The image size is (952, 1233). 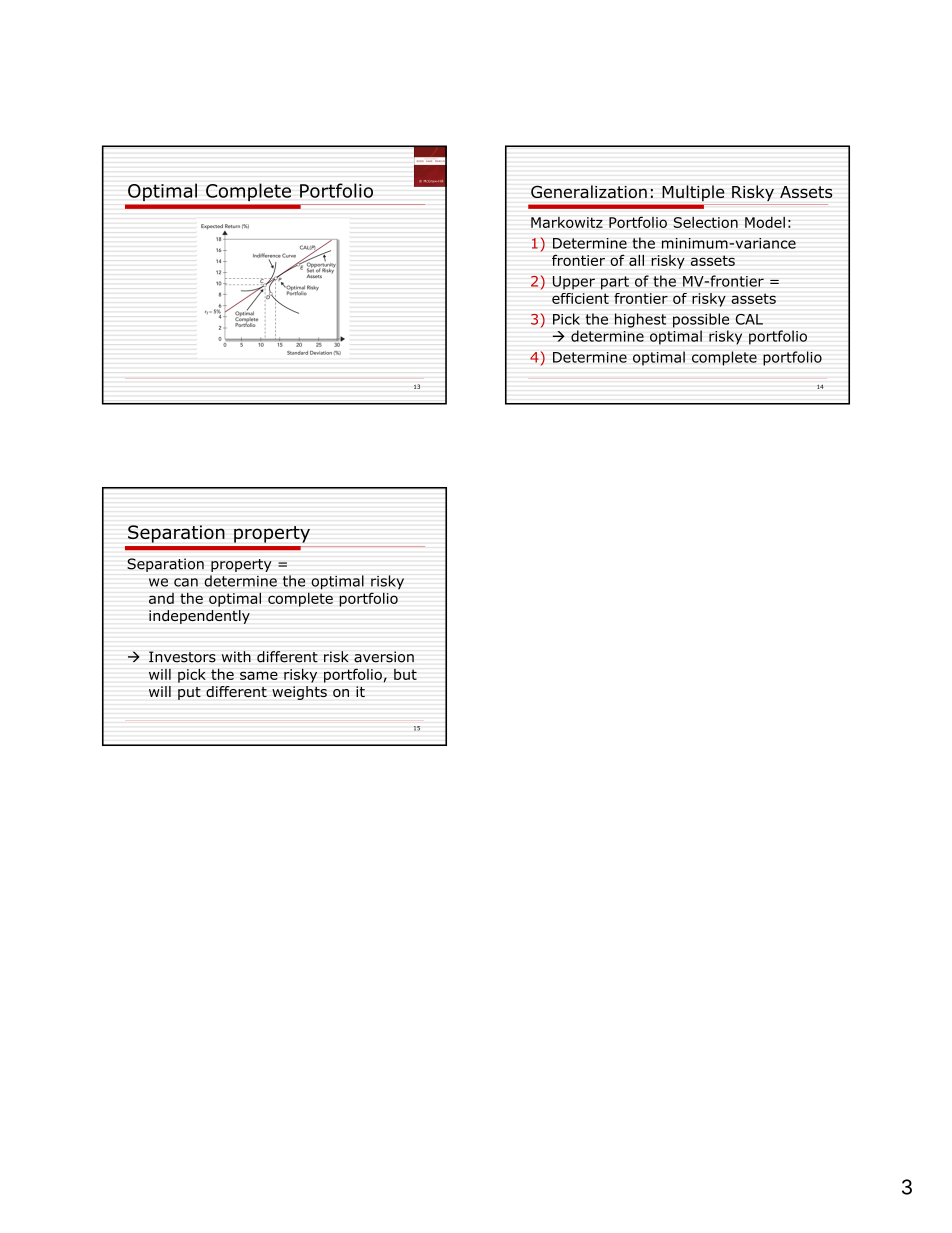 What do you see at coordinates (186, 582) in the image?
I see `can` at bounding box center [186, 582].
